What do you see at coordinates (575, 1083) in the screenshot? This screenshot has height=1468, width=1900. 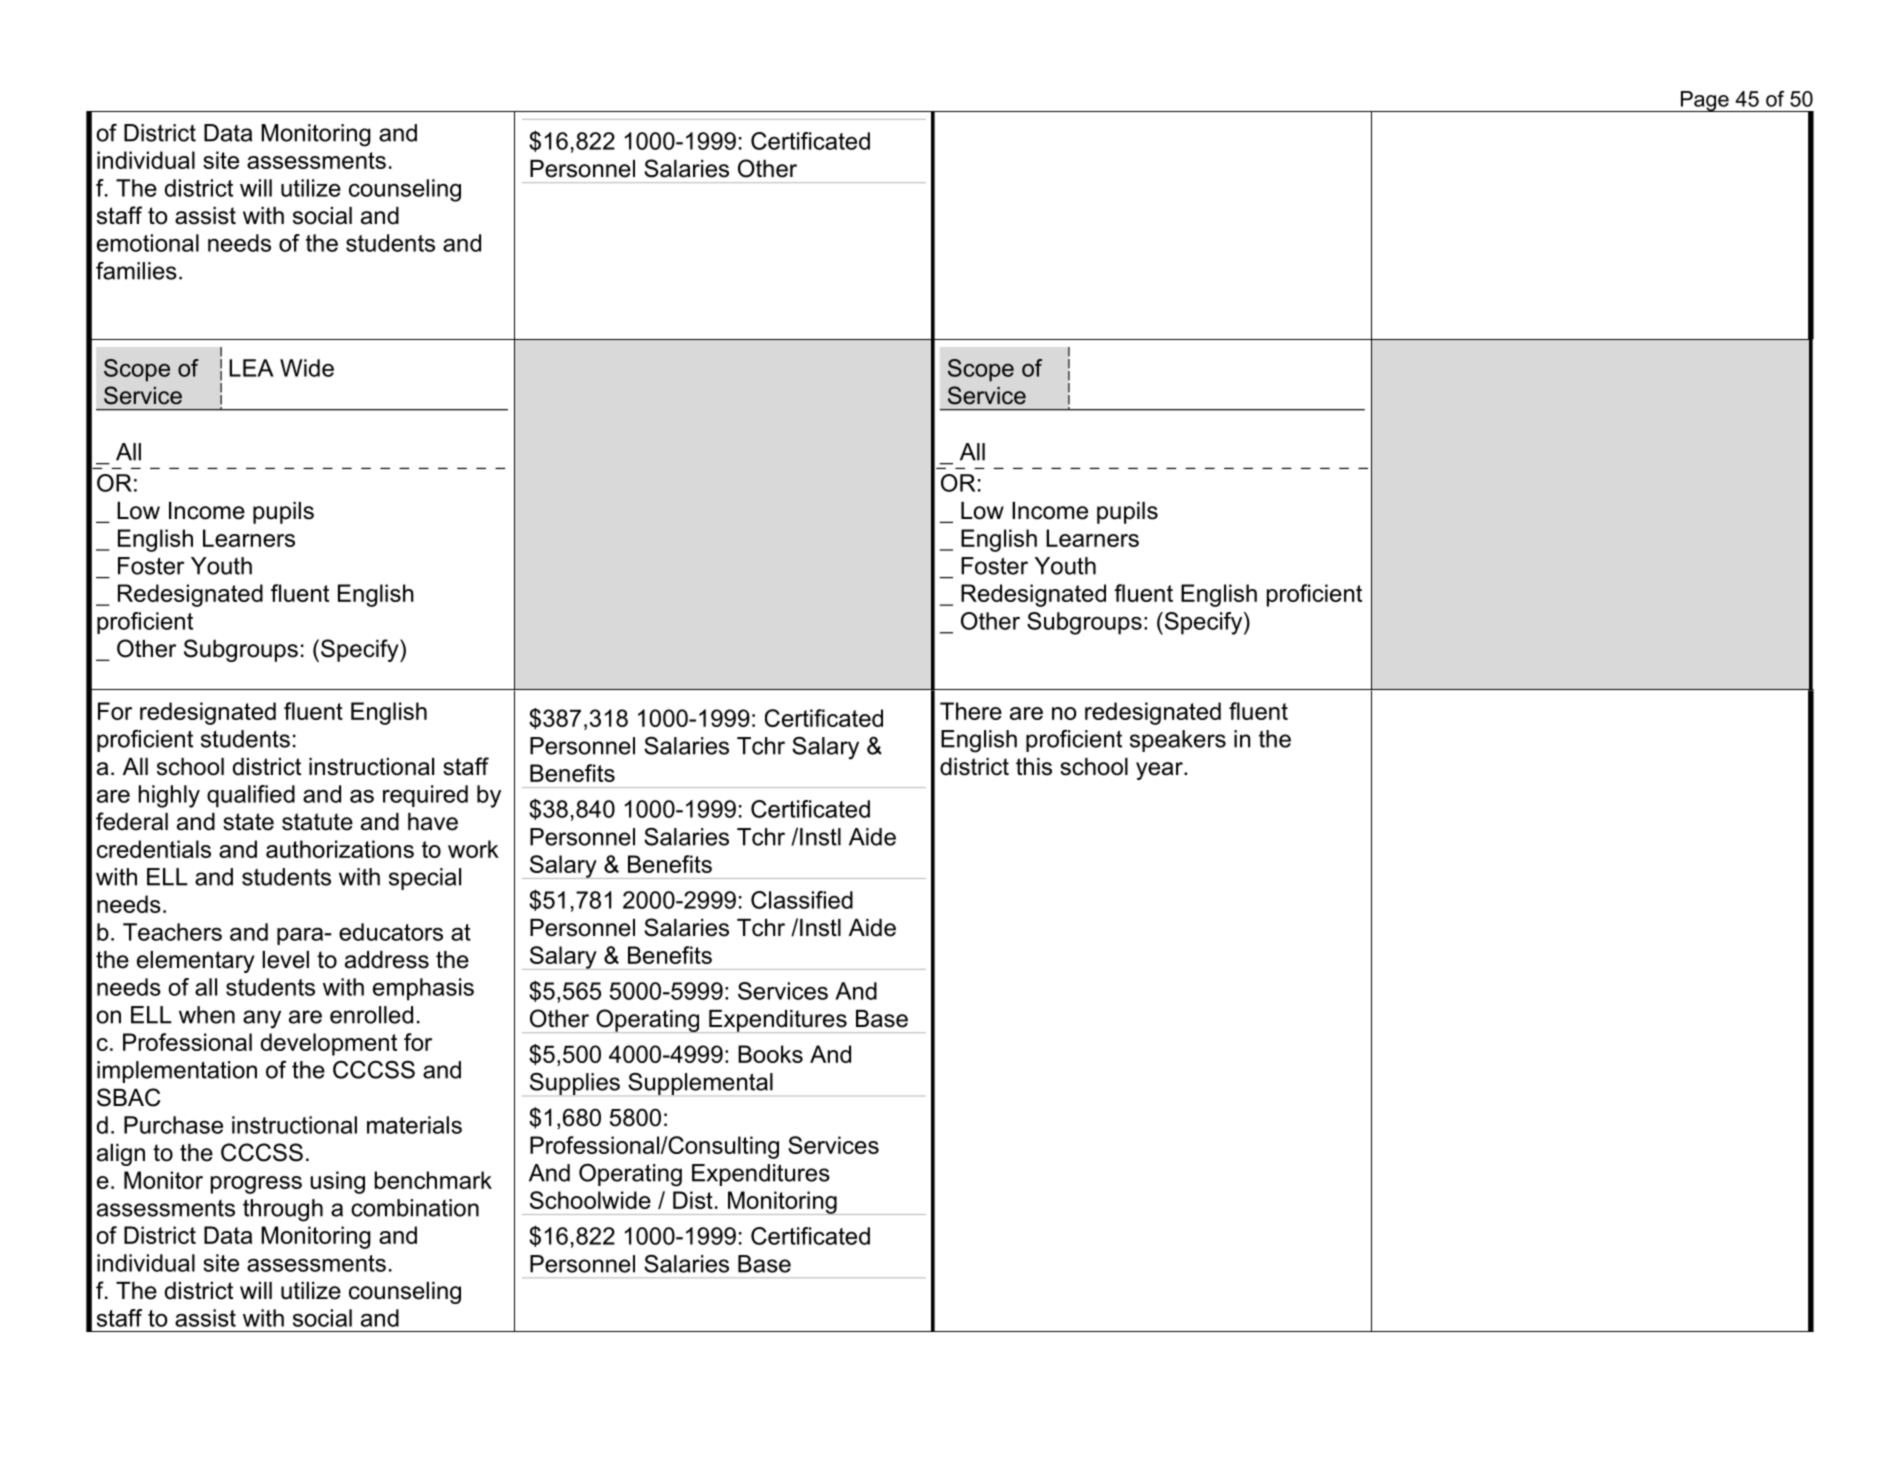 I see `Supplies` at bounding box center [575, 1083].
